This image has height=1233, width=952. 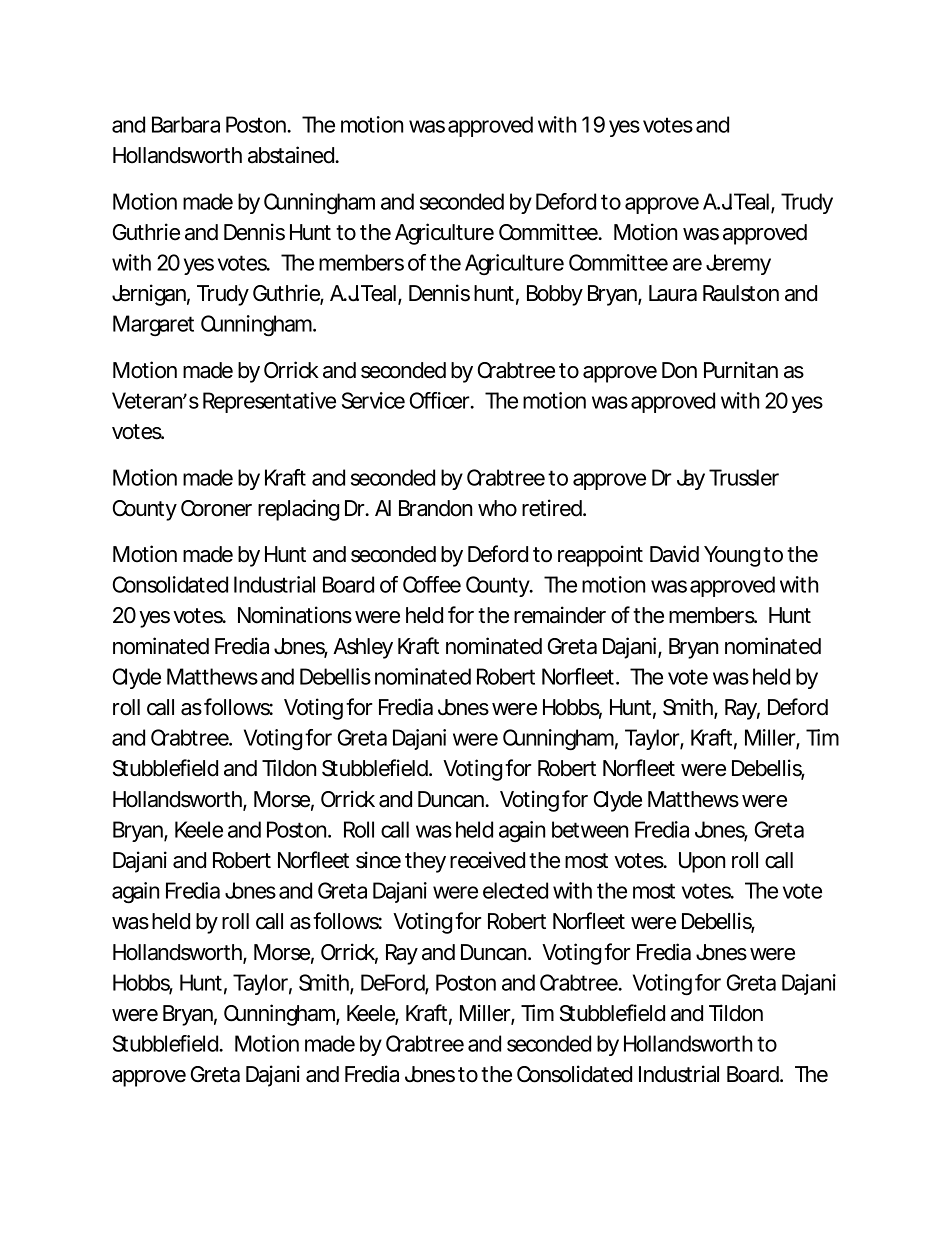 I want to click on they, so click(x=425, y=862).
